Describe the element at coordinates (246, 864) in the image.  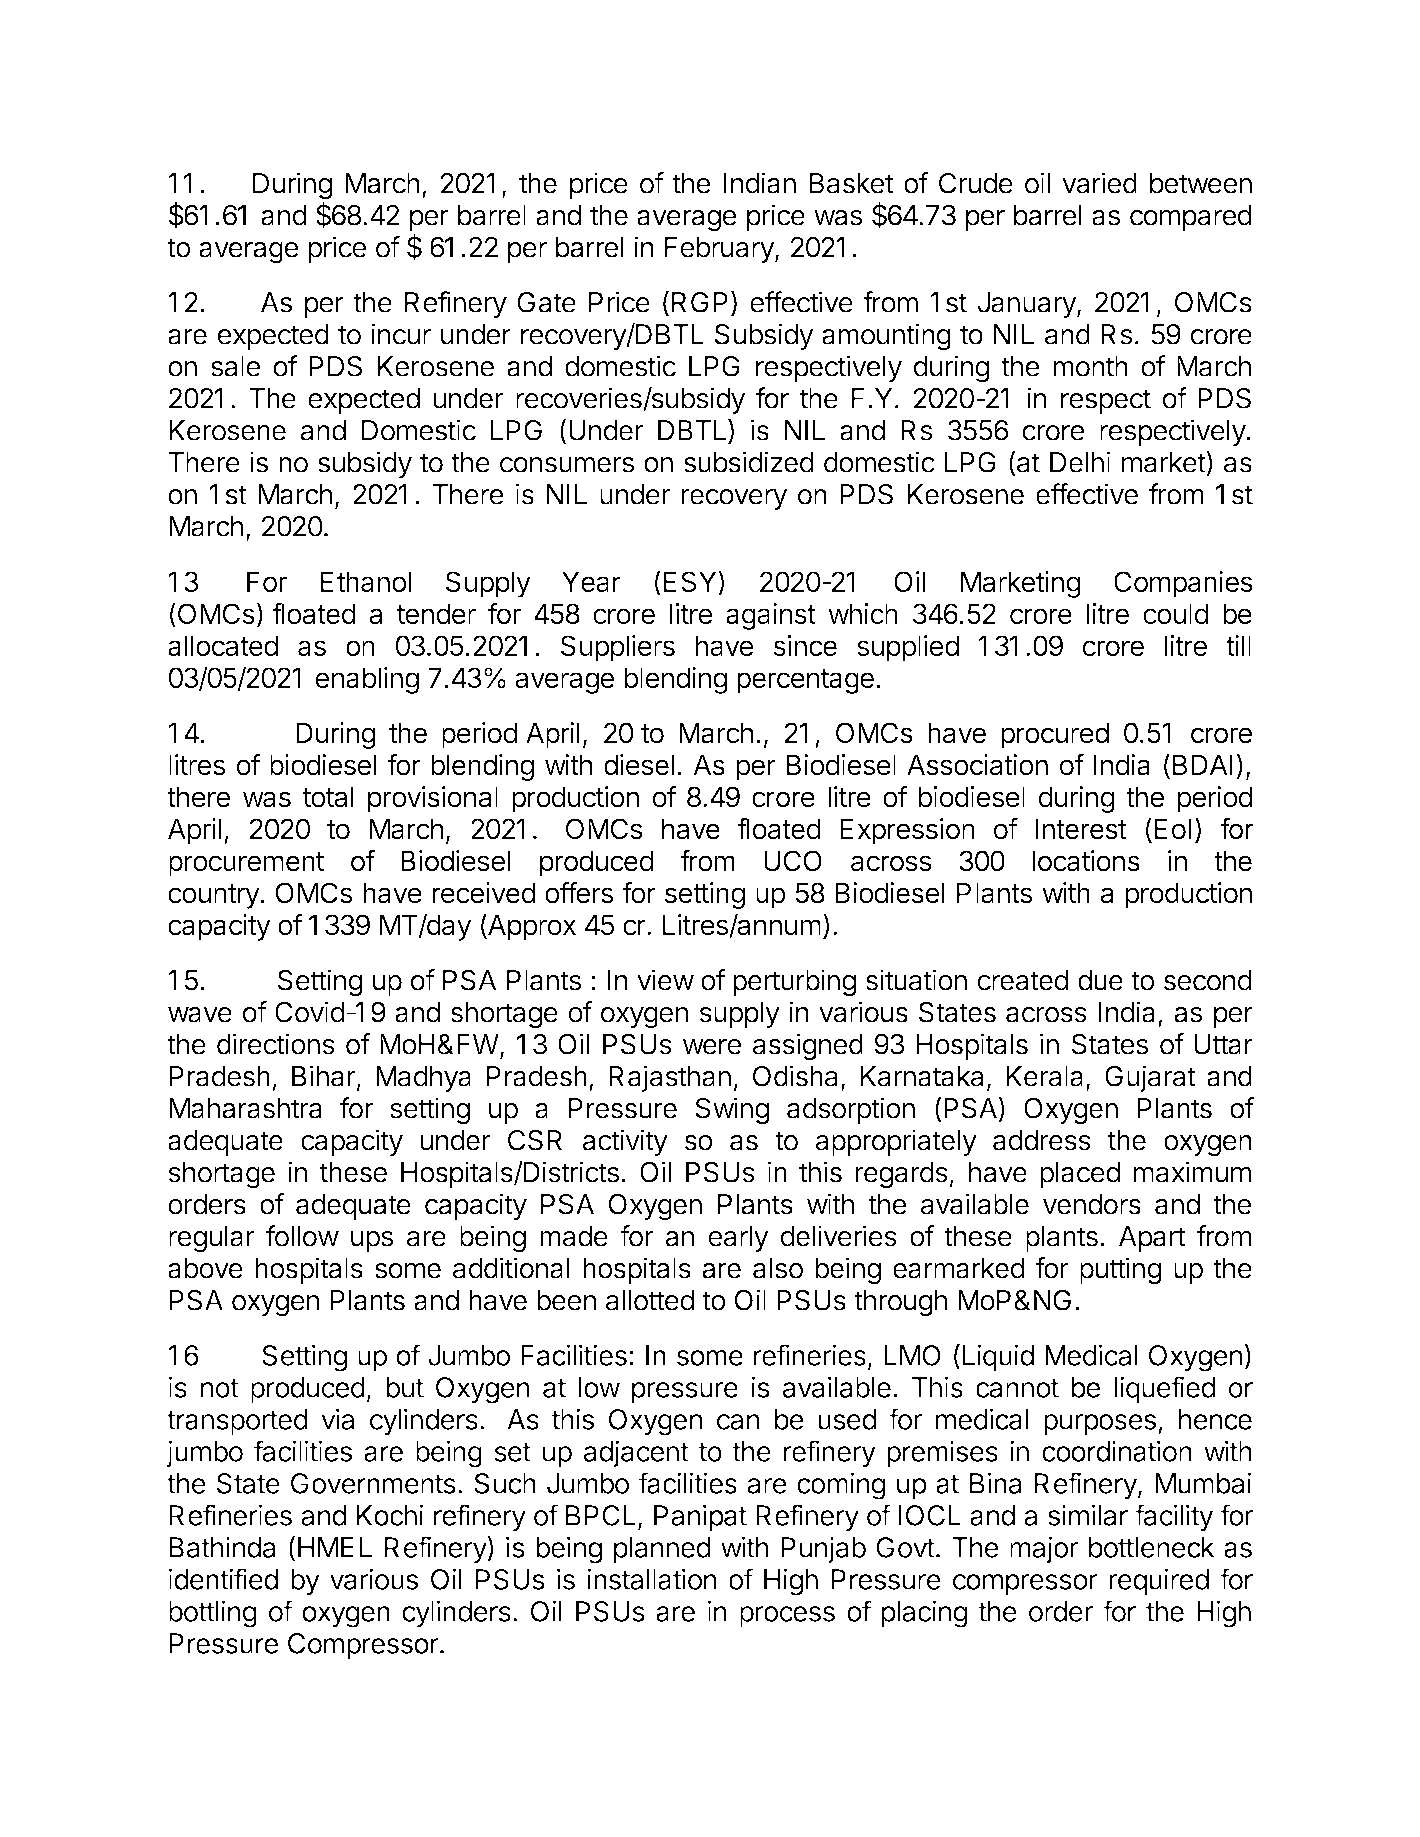
I see `procurement` at that location.
